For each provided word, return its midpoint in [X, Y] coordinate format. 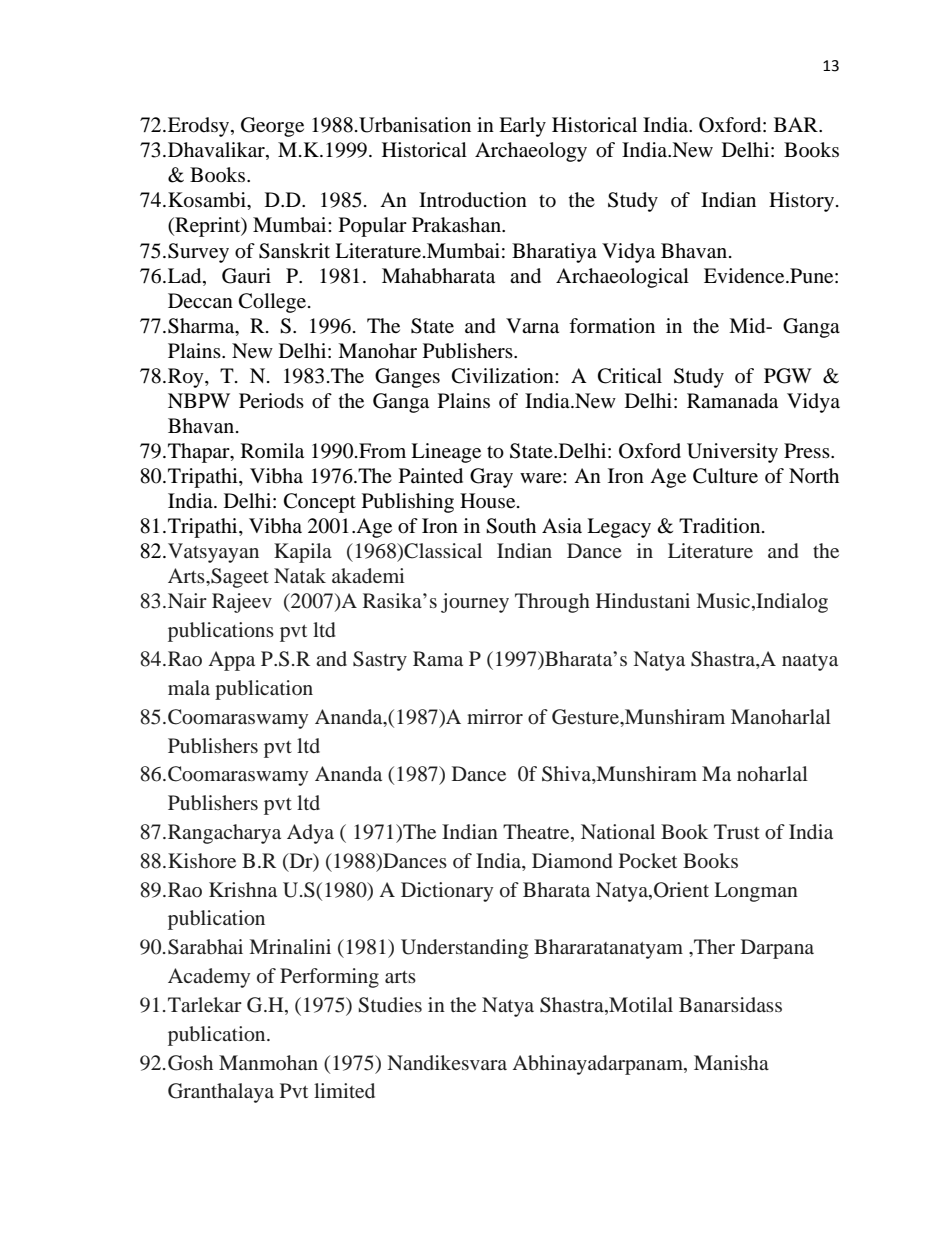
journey [475, 603]
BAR [797, 124]
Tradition [721, 526]
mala [189, 687]
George [272, 127]
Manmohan [268, 1062]
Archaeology [531, 152]
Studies [390, 1005]
